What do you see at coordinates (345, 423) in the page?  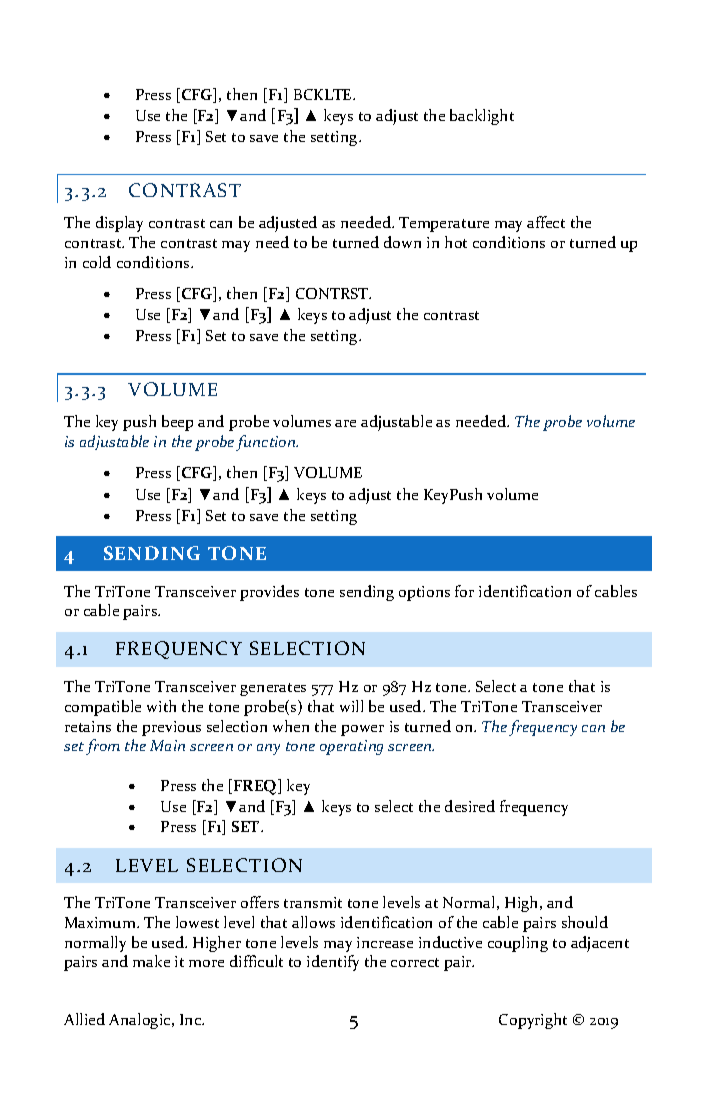 I see `are` at bounding box center [345, 423].
